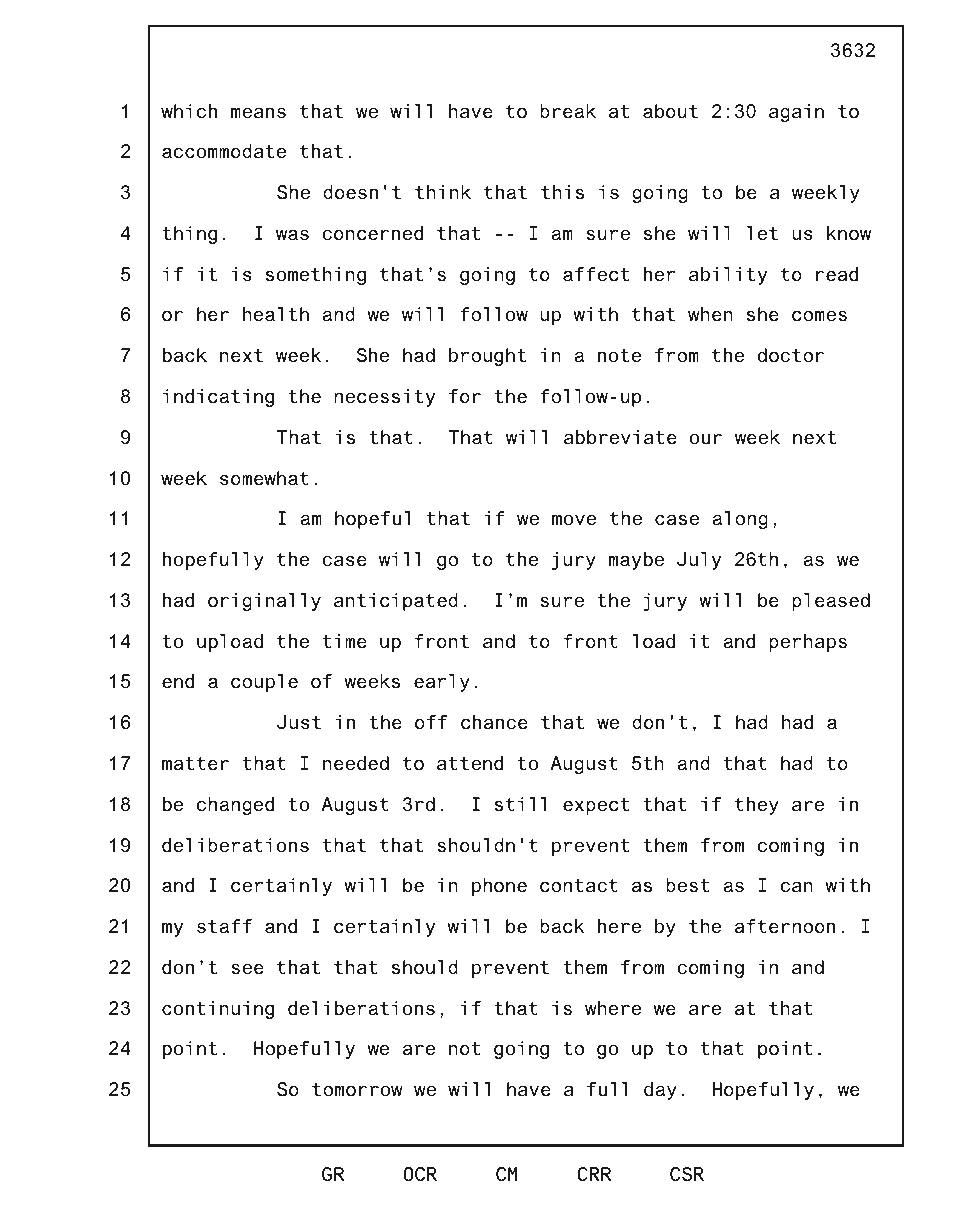  Describe the element at coordinates (258, 113) in the screenshot. I see `means` at that location.
